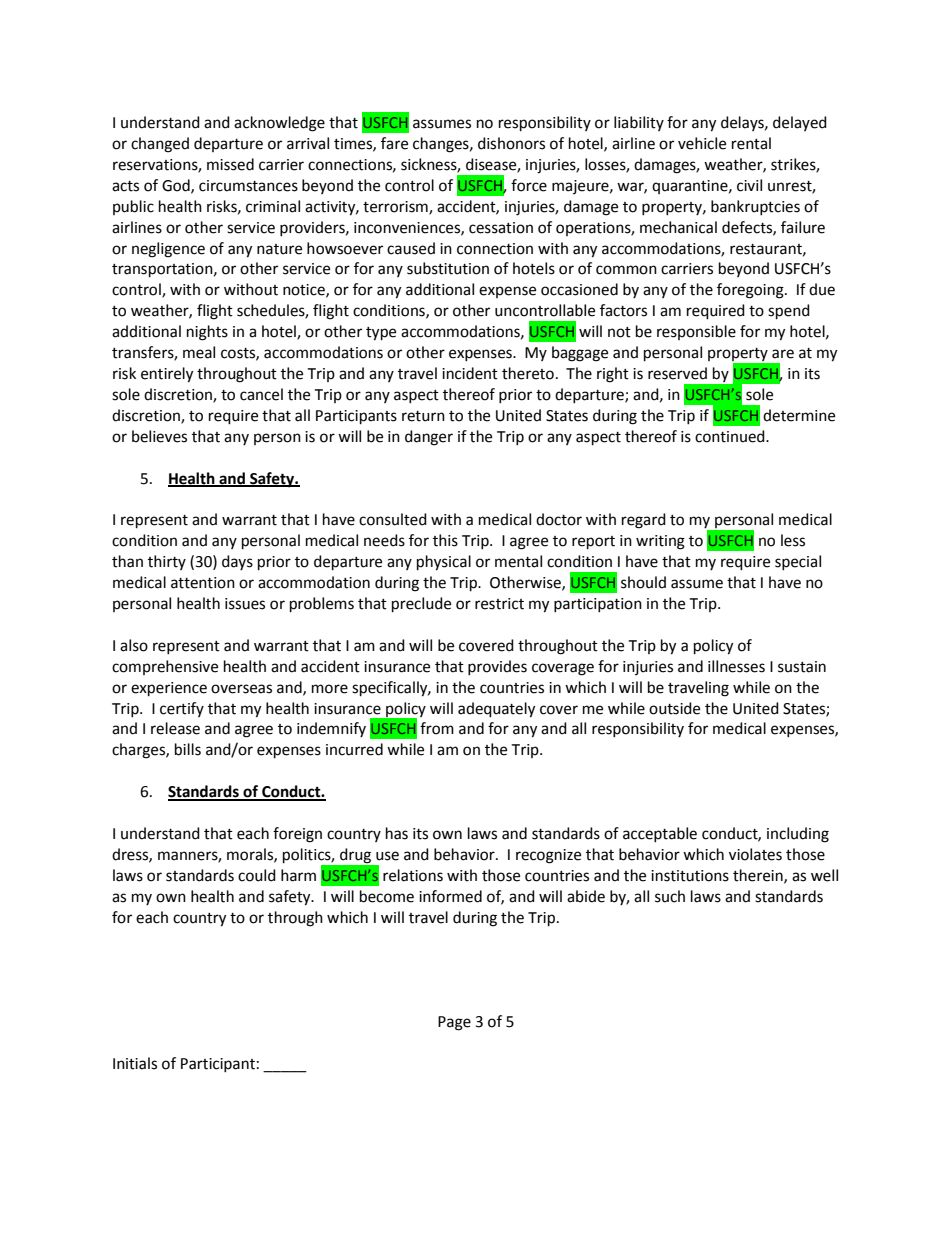 This page has width=952, height=1233. What do you see at coordinates (135, 1063) in the page?
I see `Initials` at bounding box center [135, 1063].
